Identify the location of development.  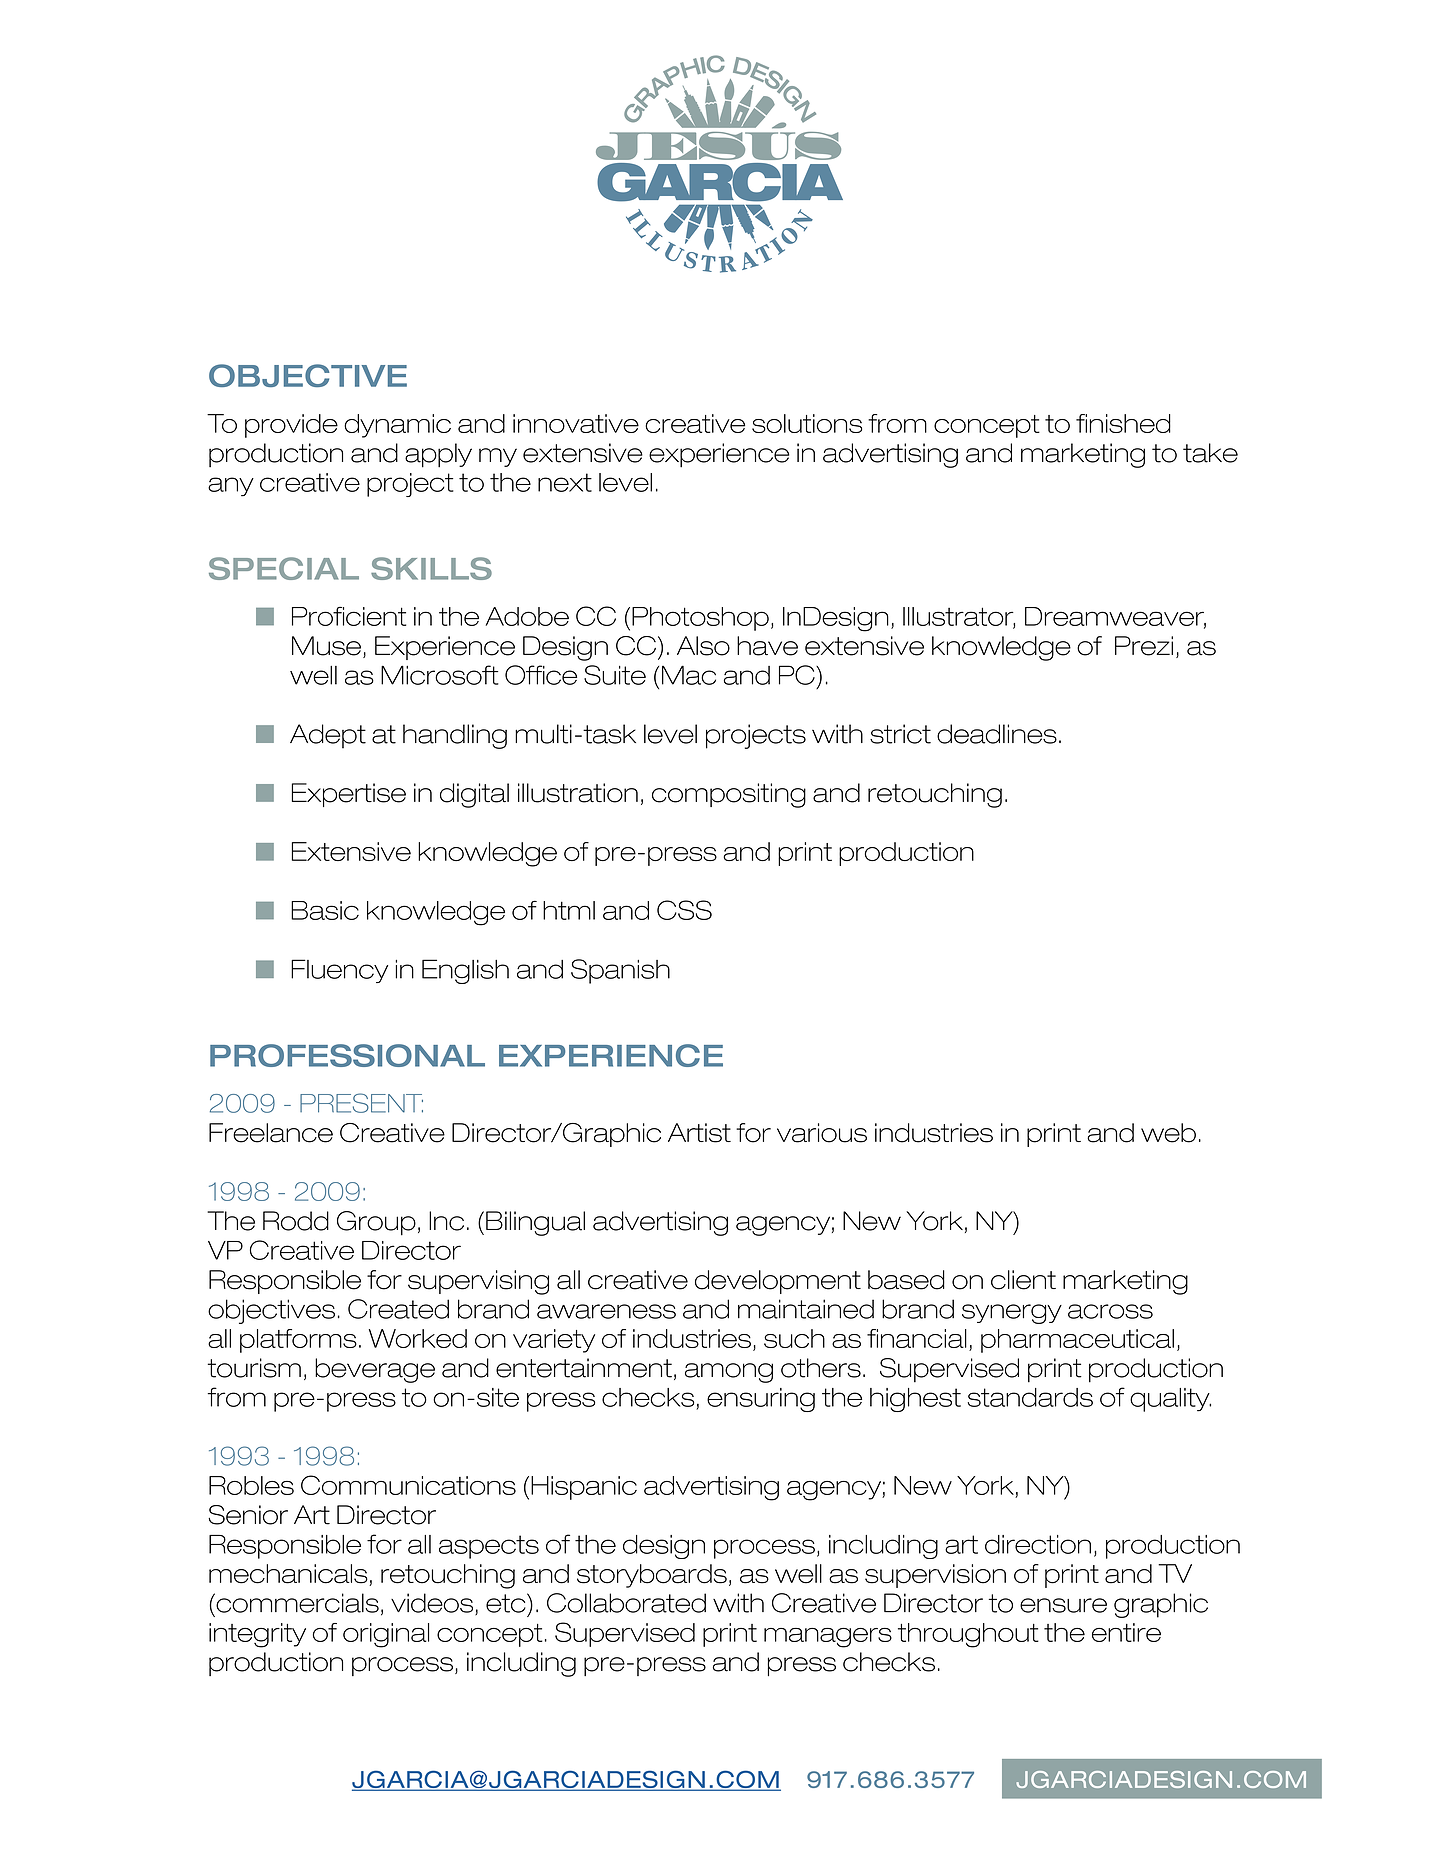
(778, 1282).
